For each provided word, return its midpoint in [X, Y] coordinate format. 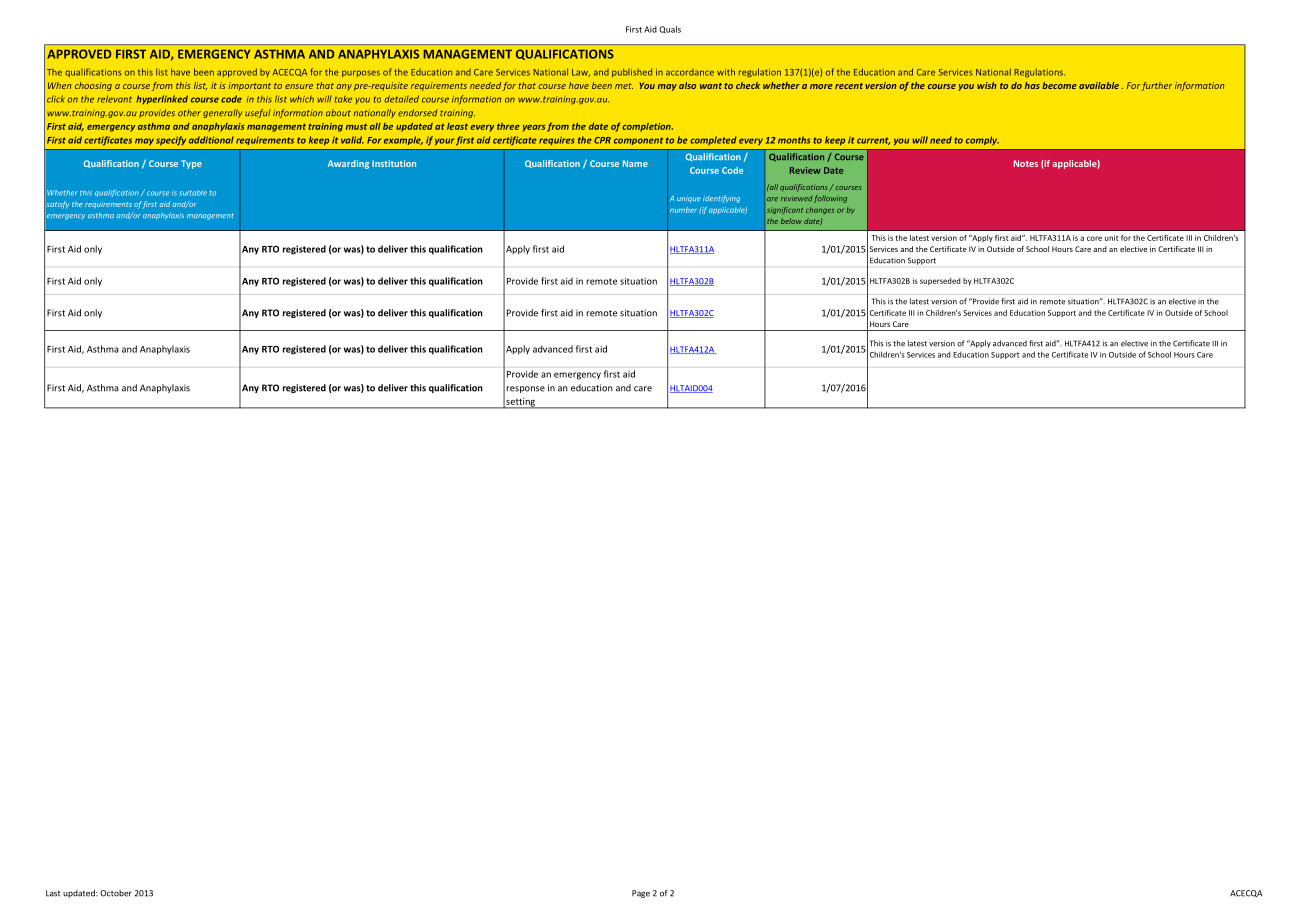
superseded [940, 281]
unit [1112, 238]
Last [53, 893]
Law [581, 73]
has [1032, 85]
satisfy [58, 205]
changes [820, 210]
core [1094, 238]
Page [641, 894]
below [791, 221]
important [249, 86]
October [116, 893]
